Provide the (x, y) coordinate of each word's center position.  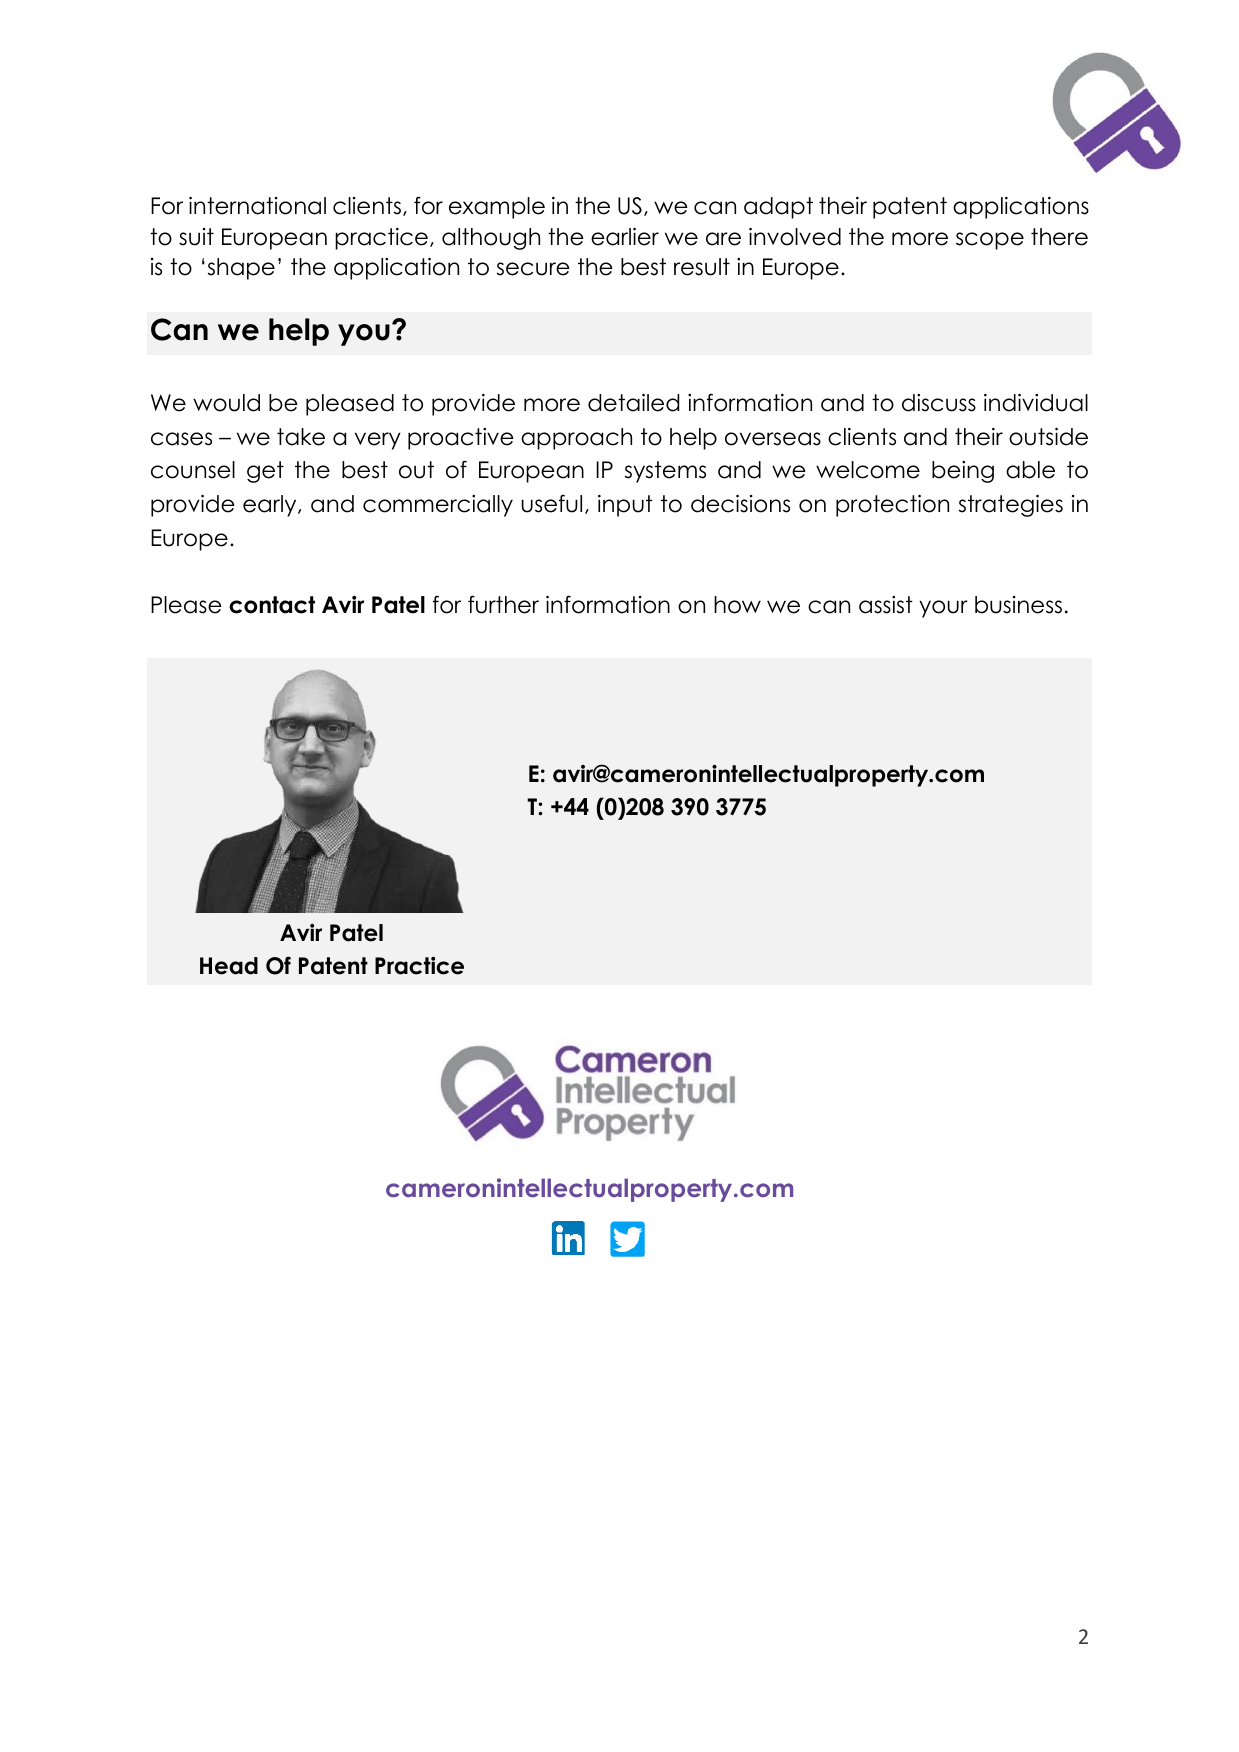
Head (229, 966)
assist (886, 605)
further (503, 604)
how (737, 605)
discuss (939, 403)
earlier (625, 237)
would (226, 403)
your (943, 609)
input (625, 506)
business (1018, 605)
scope (990, 241)
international (257, 206)
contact (272, 605)
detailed (633, 403)
